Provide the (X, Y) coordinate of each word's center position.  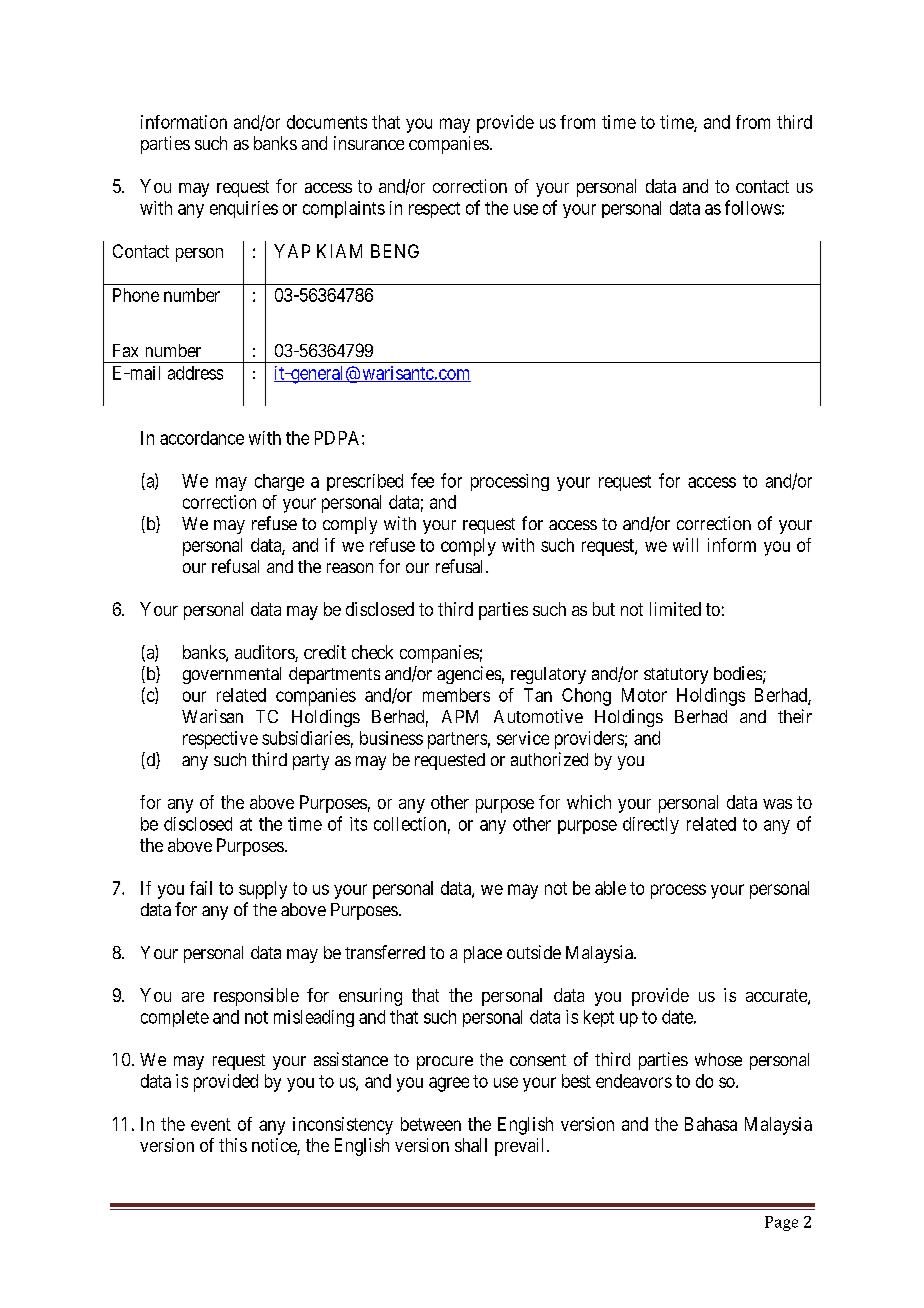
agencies (469, 675)
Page (781, 1223)
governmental (232, 675)
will (685, 545)
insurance (369, 143)
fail (201, 888)
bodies (738, 673)
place (483, 954)
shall (471, 1145)
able (610, 888)
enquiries (244, 209)
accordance (202, 438)
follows (753, 207)
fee (422, 480)
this (233, 1145)
